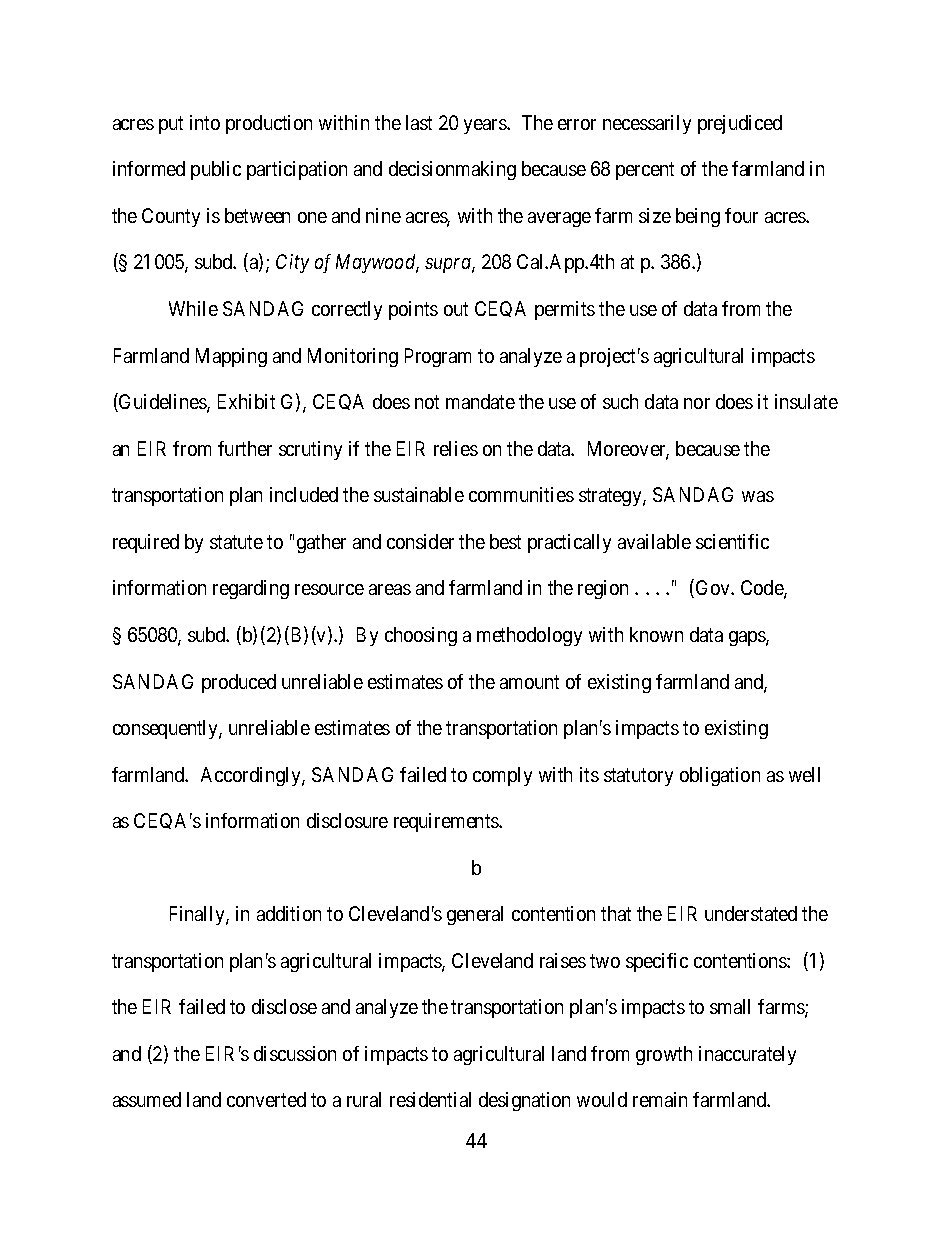 The width and height of the screenshot is (952, 1233). What do you see at coordinates (216, 170) in the screenshot?
I see `public` at bounding box center [216, 170].
